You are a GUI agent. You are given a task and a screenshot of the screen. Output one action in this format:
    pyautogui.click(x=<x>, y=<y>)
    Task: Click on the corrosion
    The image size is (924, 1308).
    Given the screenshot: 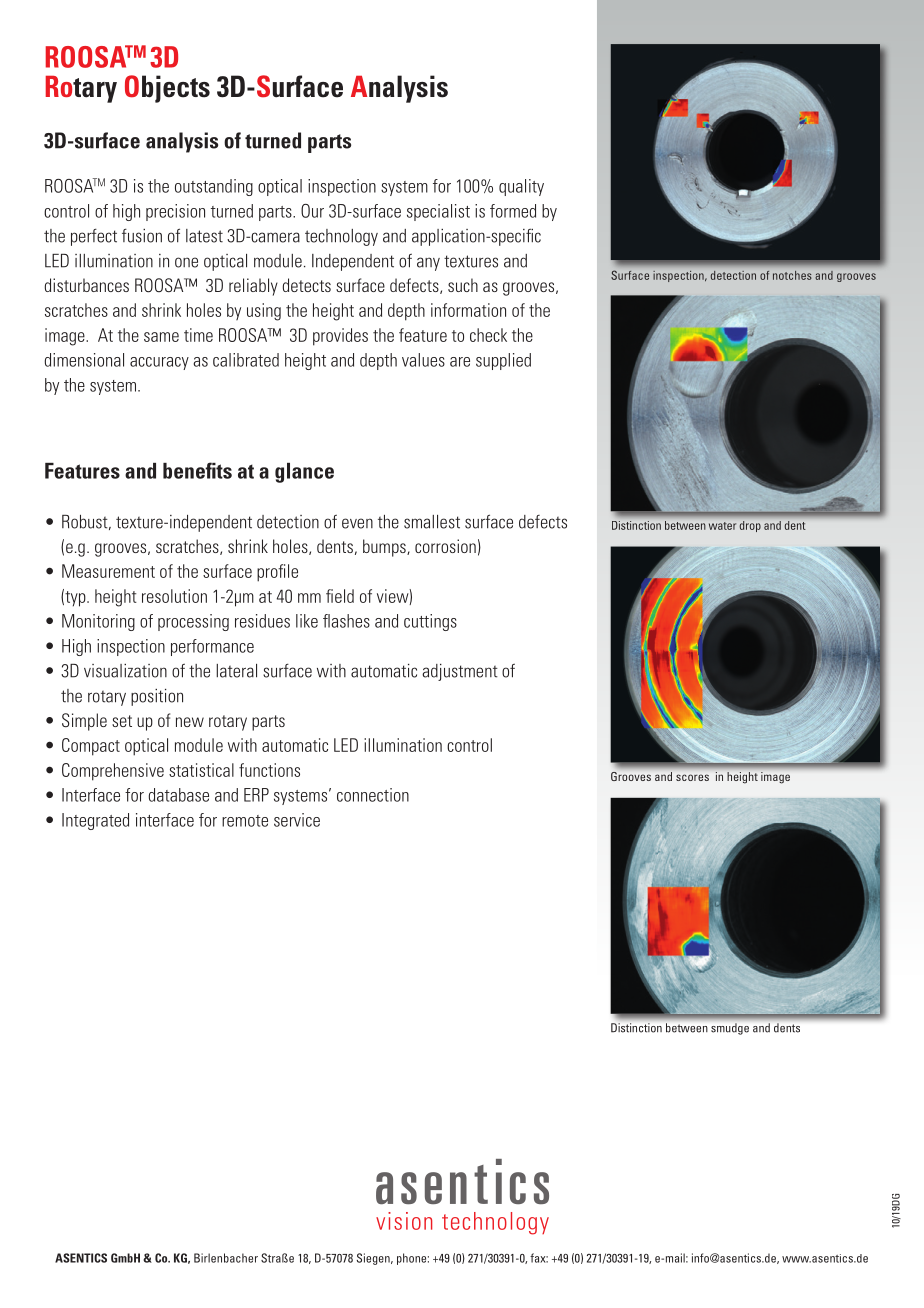 What is the action you would take?
    pyautogui.click(x=445, y=546)
